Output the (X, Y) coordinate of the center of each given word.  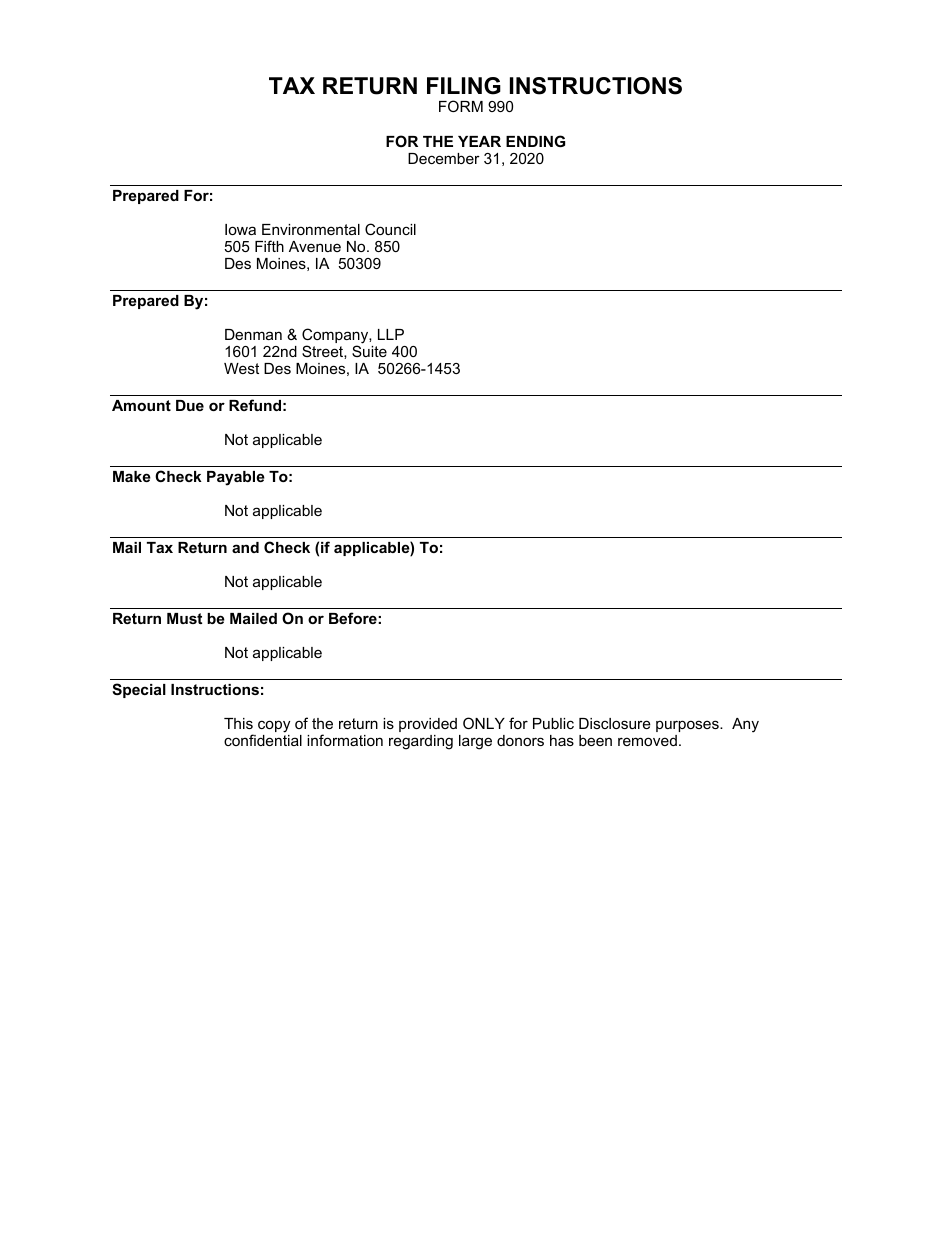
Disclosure (615, 723)
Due (190, 405)
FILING (464, 86)
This (238, 723)
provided (428, 725)
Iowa (240, 229)
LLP (391, 334)
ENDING (535, 141)
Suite (369, 351)
